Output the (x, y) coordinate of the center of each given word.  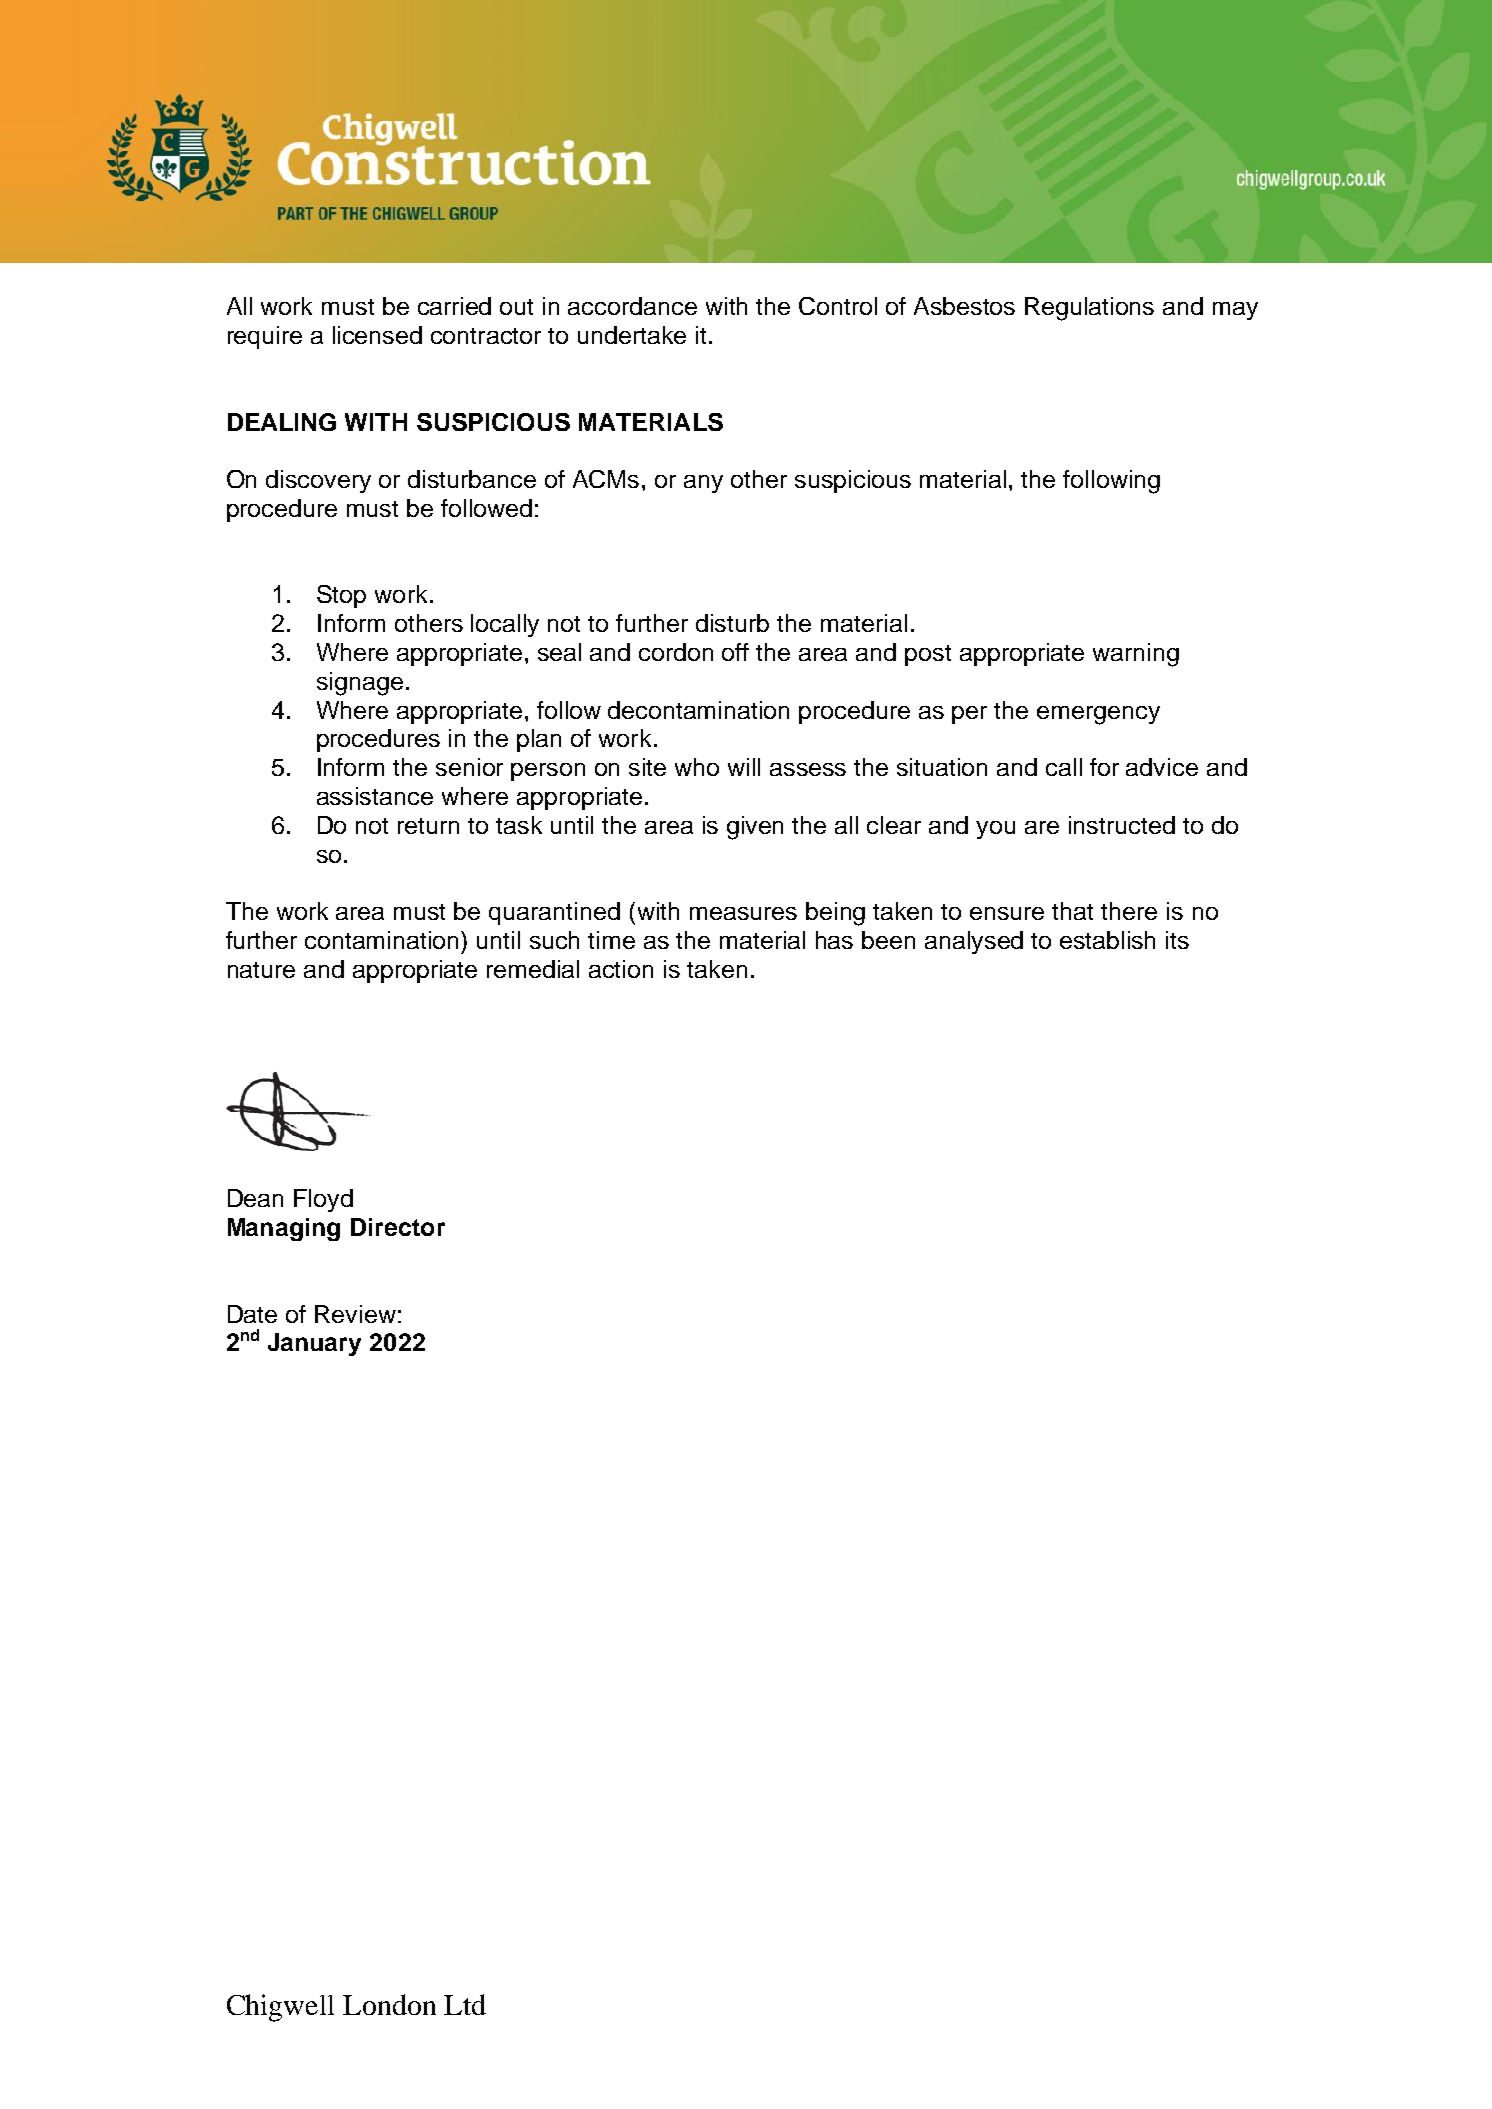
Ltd (465, 2004)
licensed (377, 335)
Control (838, 306)
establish (1107, 940)
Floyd (323, 1200)
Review (355, 1314)
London (389, 2004)
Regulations (1089, 309)
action (621, 969)
